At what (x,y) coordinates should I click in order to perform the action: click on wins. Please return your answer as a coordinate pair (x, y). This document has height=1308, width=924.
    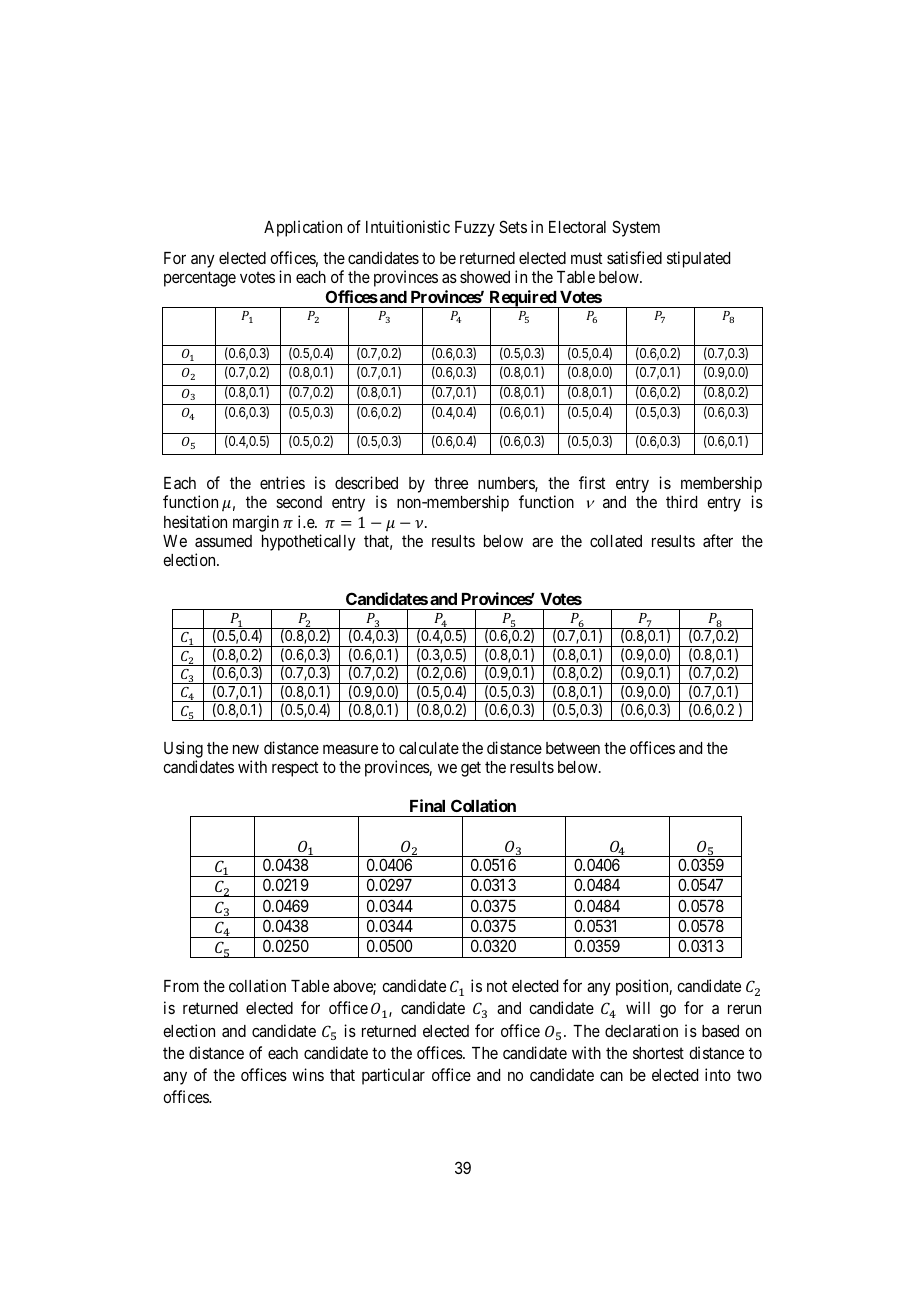
    Looking at the image, I should click on (308, 1074).
